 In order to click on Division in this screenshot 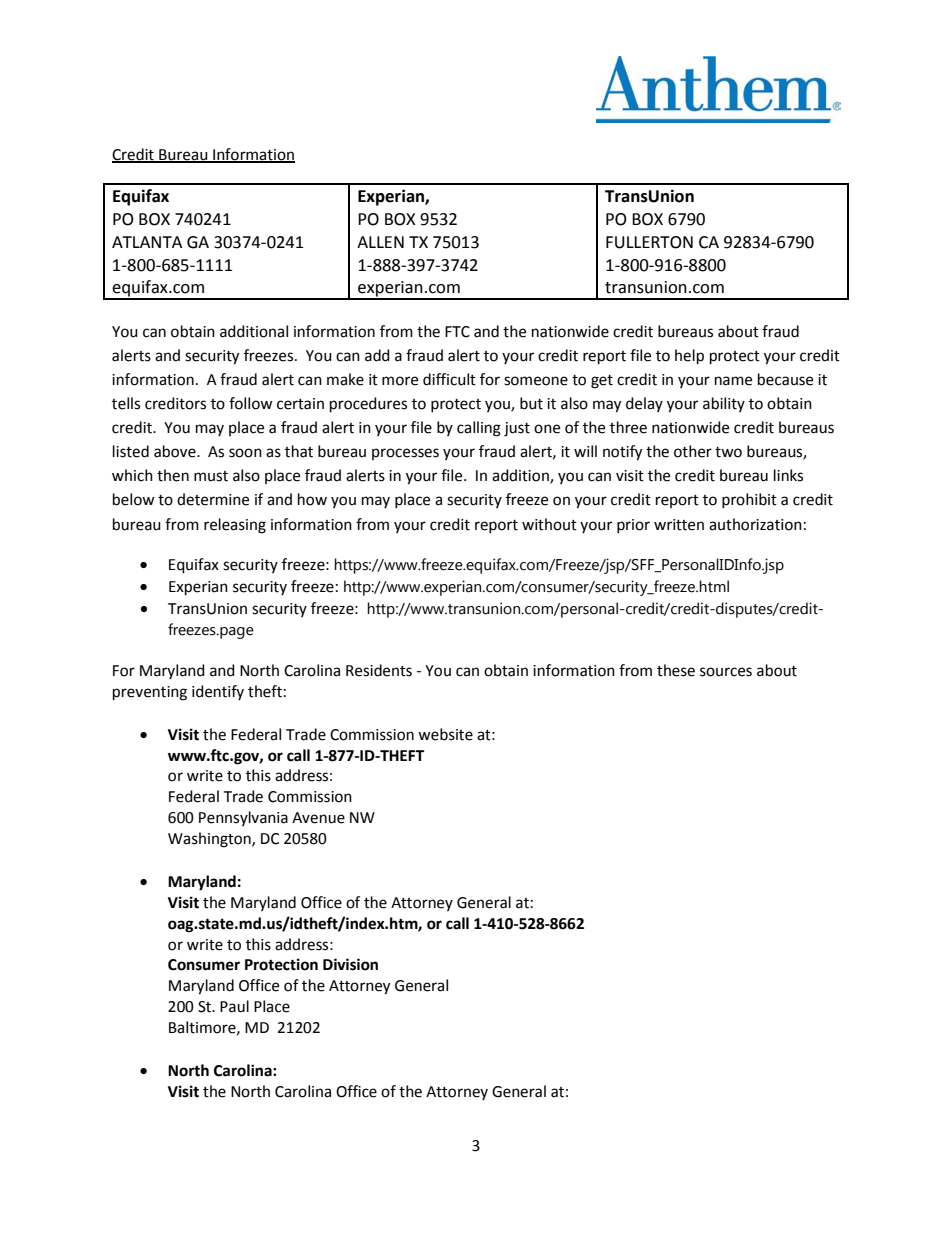, I will do `click(350, 964)`.
